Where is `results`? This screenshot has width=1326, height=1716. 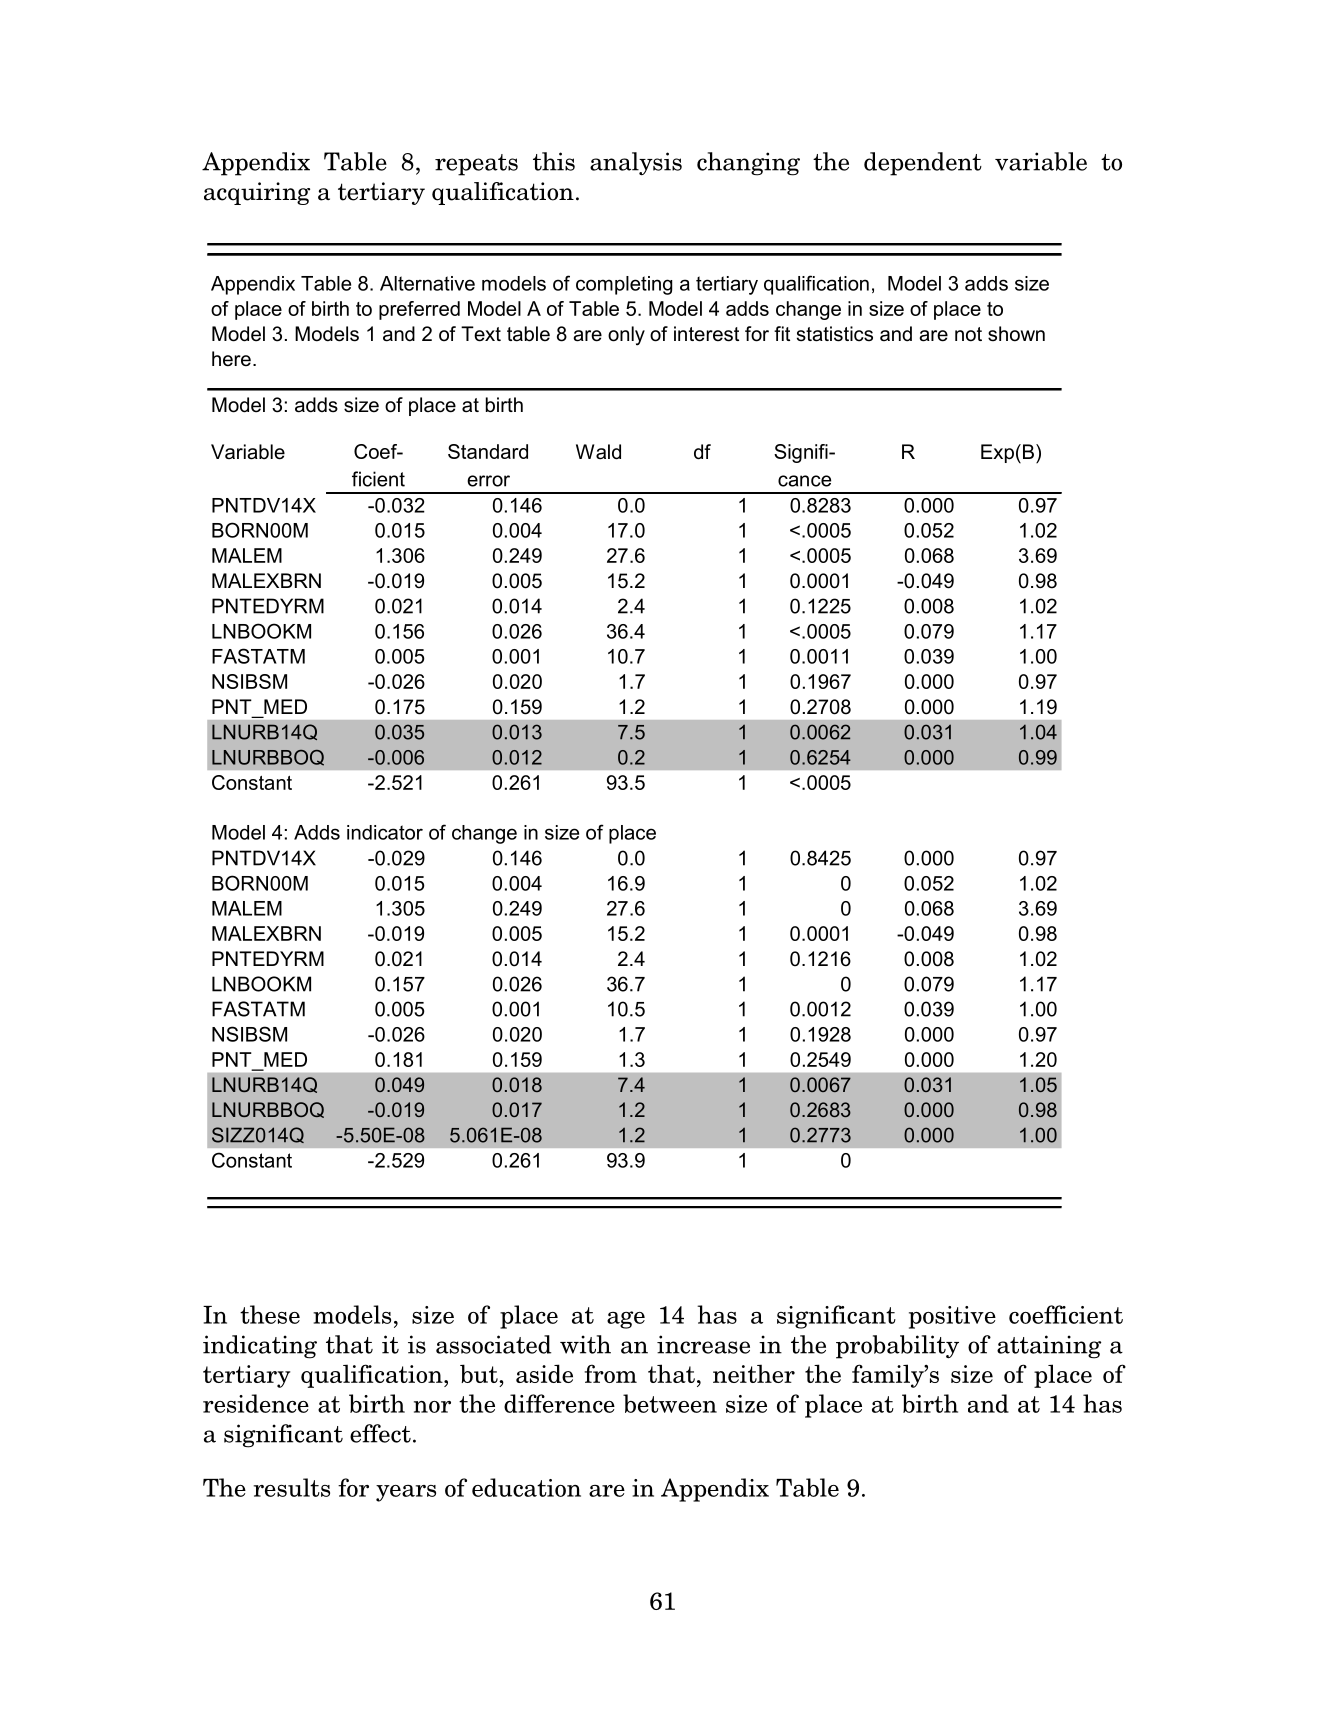 results is located at coordinates (291, 1487).
